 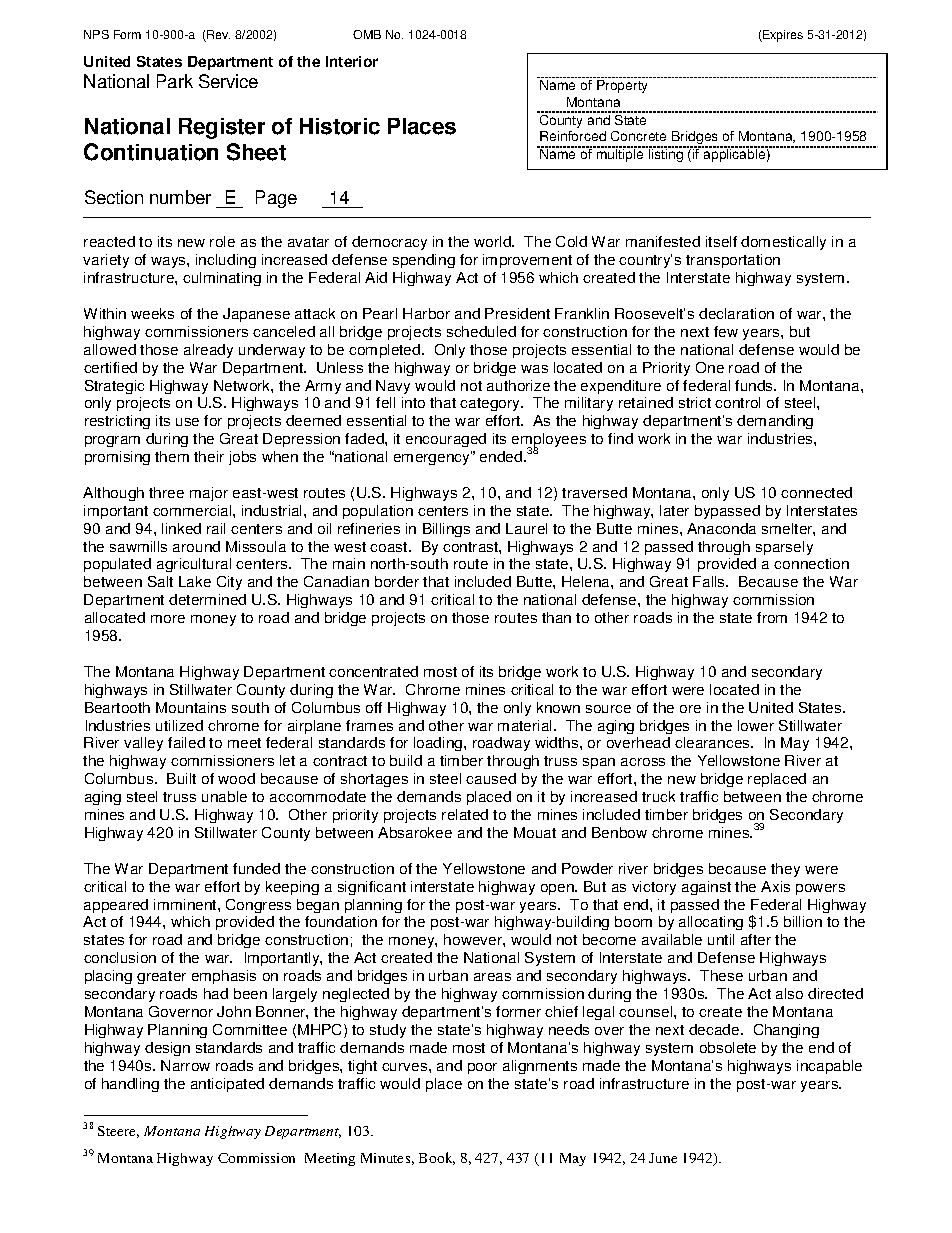 What do you see at coordinates (227, 1085) in the page?
I see `anticipated` at bounding box center [227, 1085].
